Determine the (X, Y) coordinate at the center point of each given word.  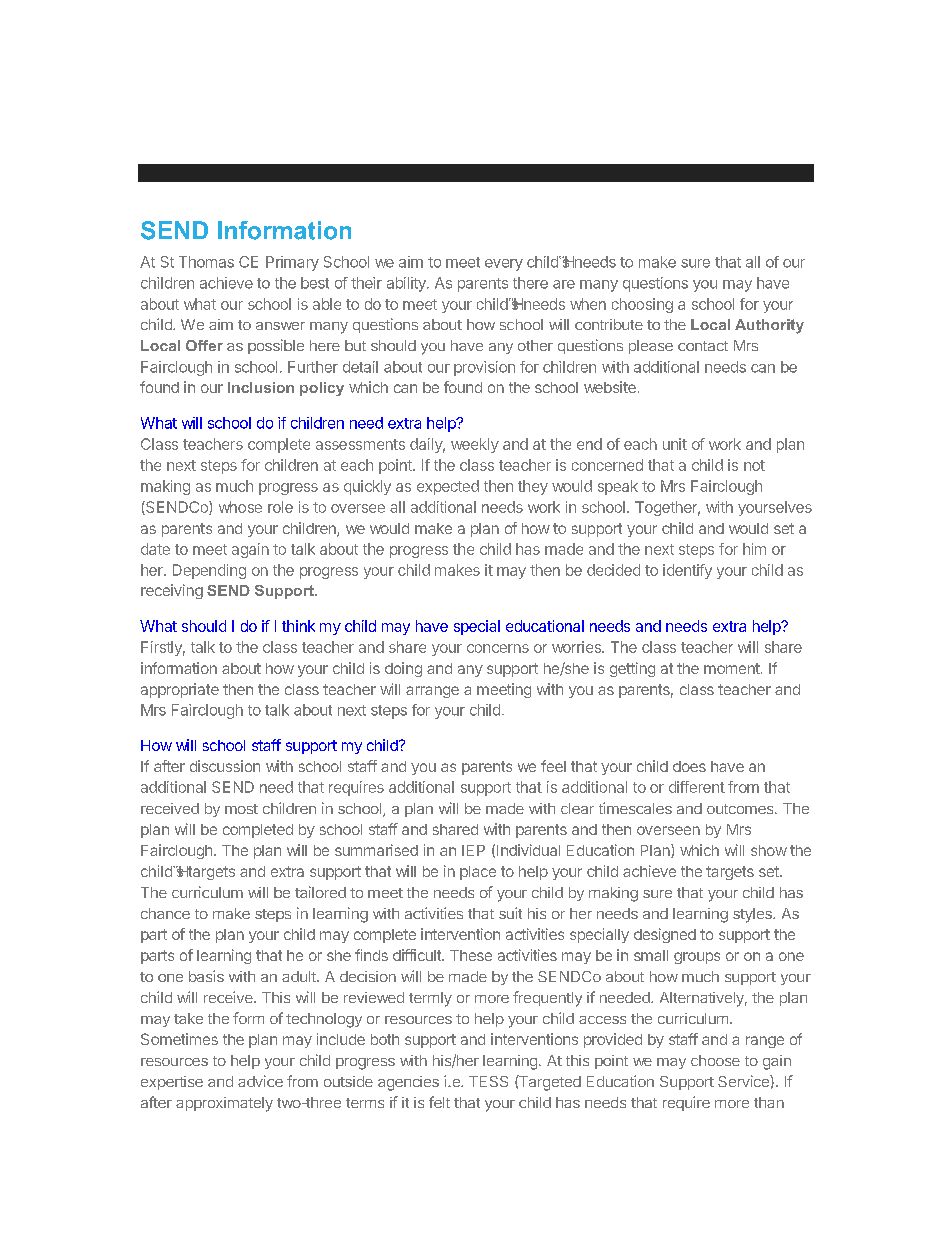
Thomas (206, 262)
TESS (488, 1081)
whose (240, 507)
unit (675, 444)
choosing (642, 305)
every (504, 265)
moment (732, 668)
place (478, 873)
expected (448, 487)
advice (260, 1081)
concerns (498, 648)
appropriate (180, 690)
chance (165, 913)
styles (753, 915)
